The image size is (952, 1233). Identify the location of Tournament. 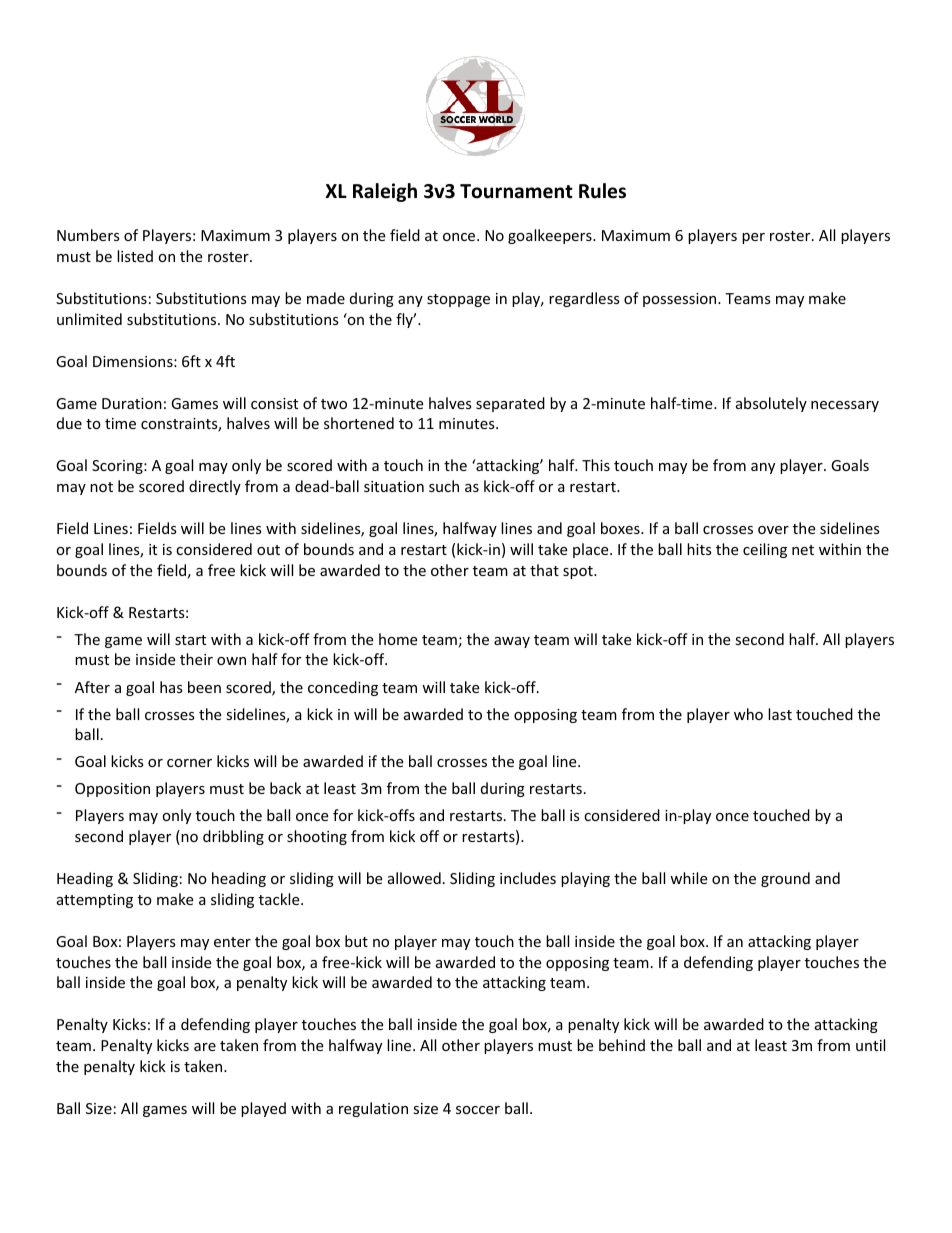
(516, 191).
